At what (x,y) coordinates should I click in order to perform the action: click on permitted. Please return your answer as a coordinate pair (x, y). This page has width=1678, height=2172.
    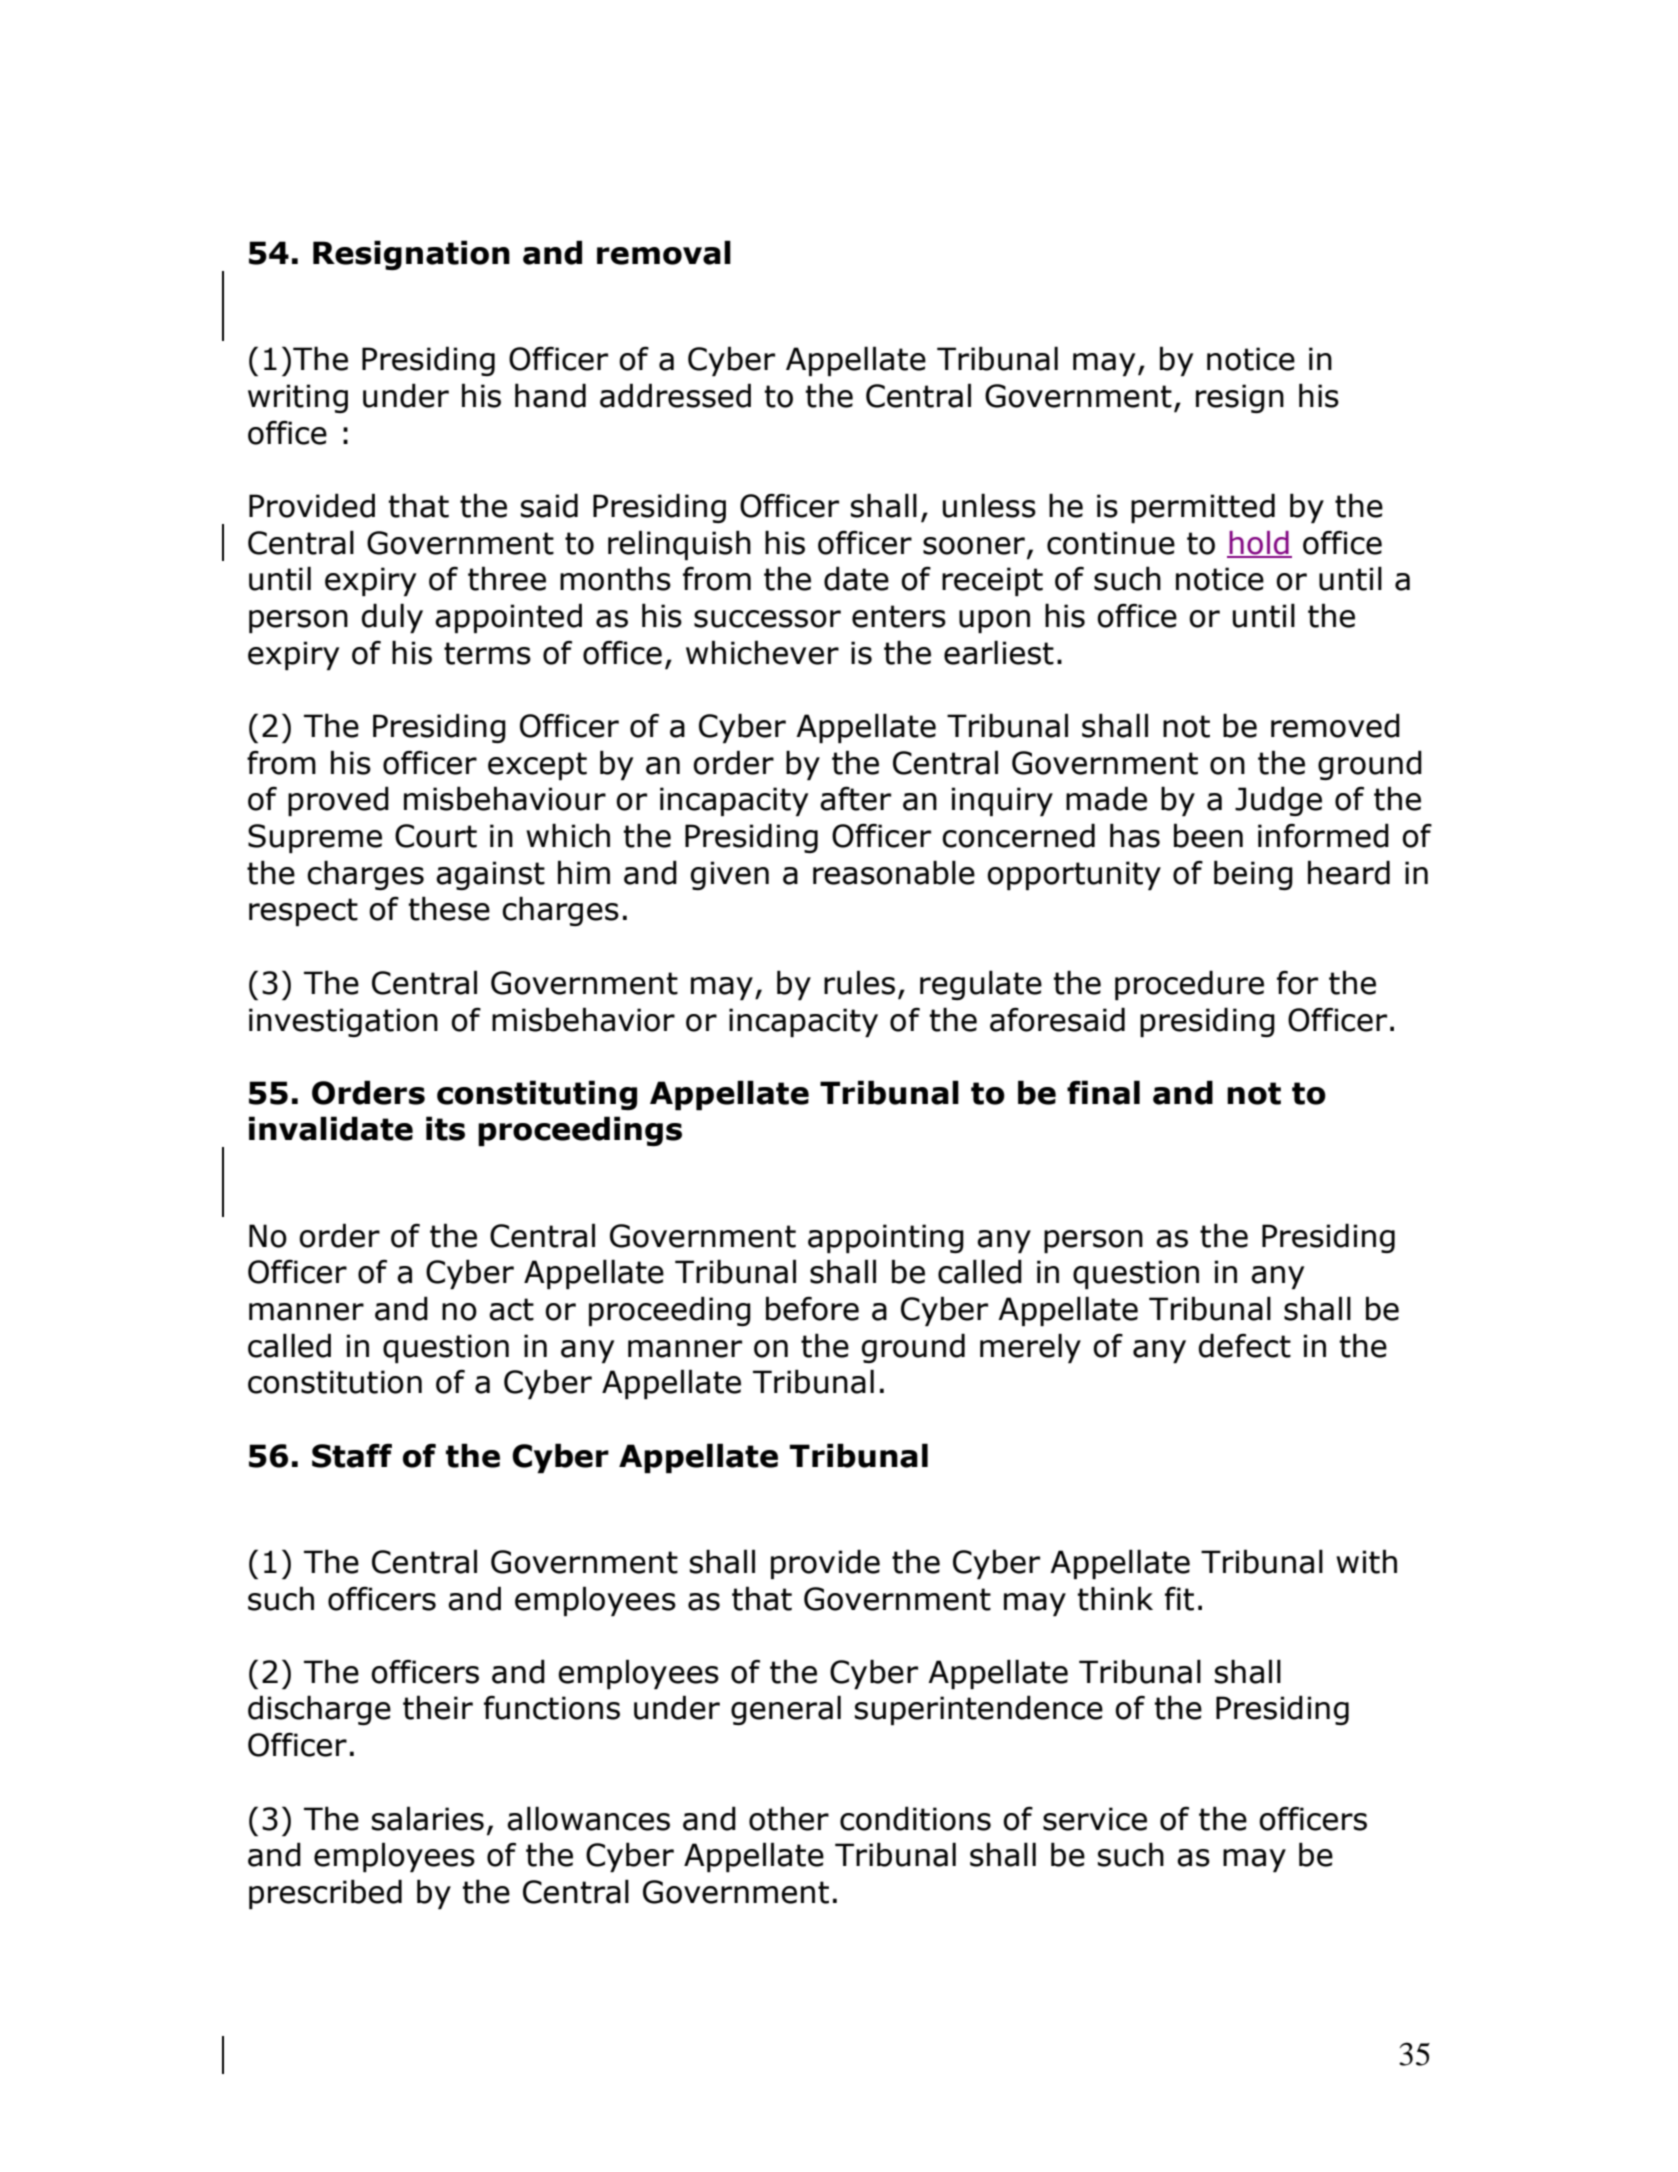
    Looking at the image, I should click on (1203, 508).
